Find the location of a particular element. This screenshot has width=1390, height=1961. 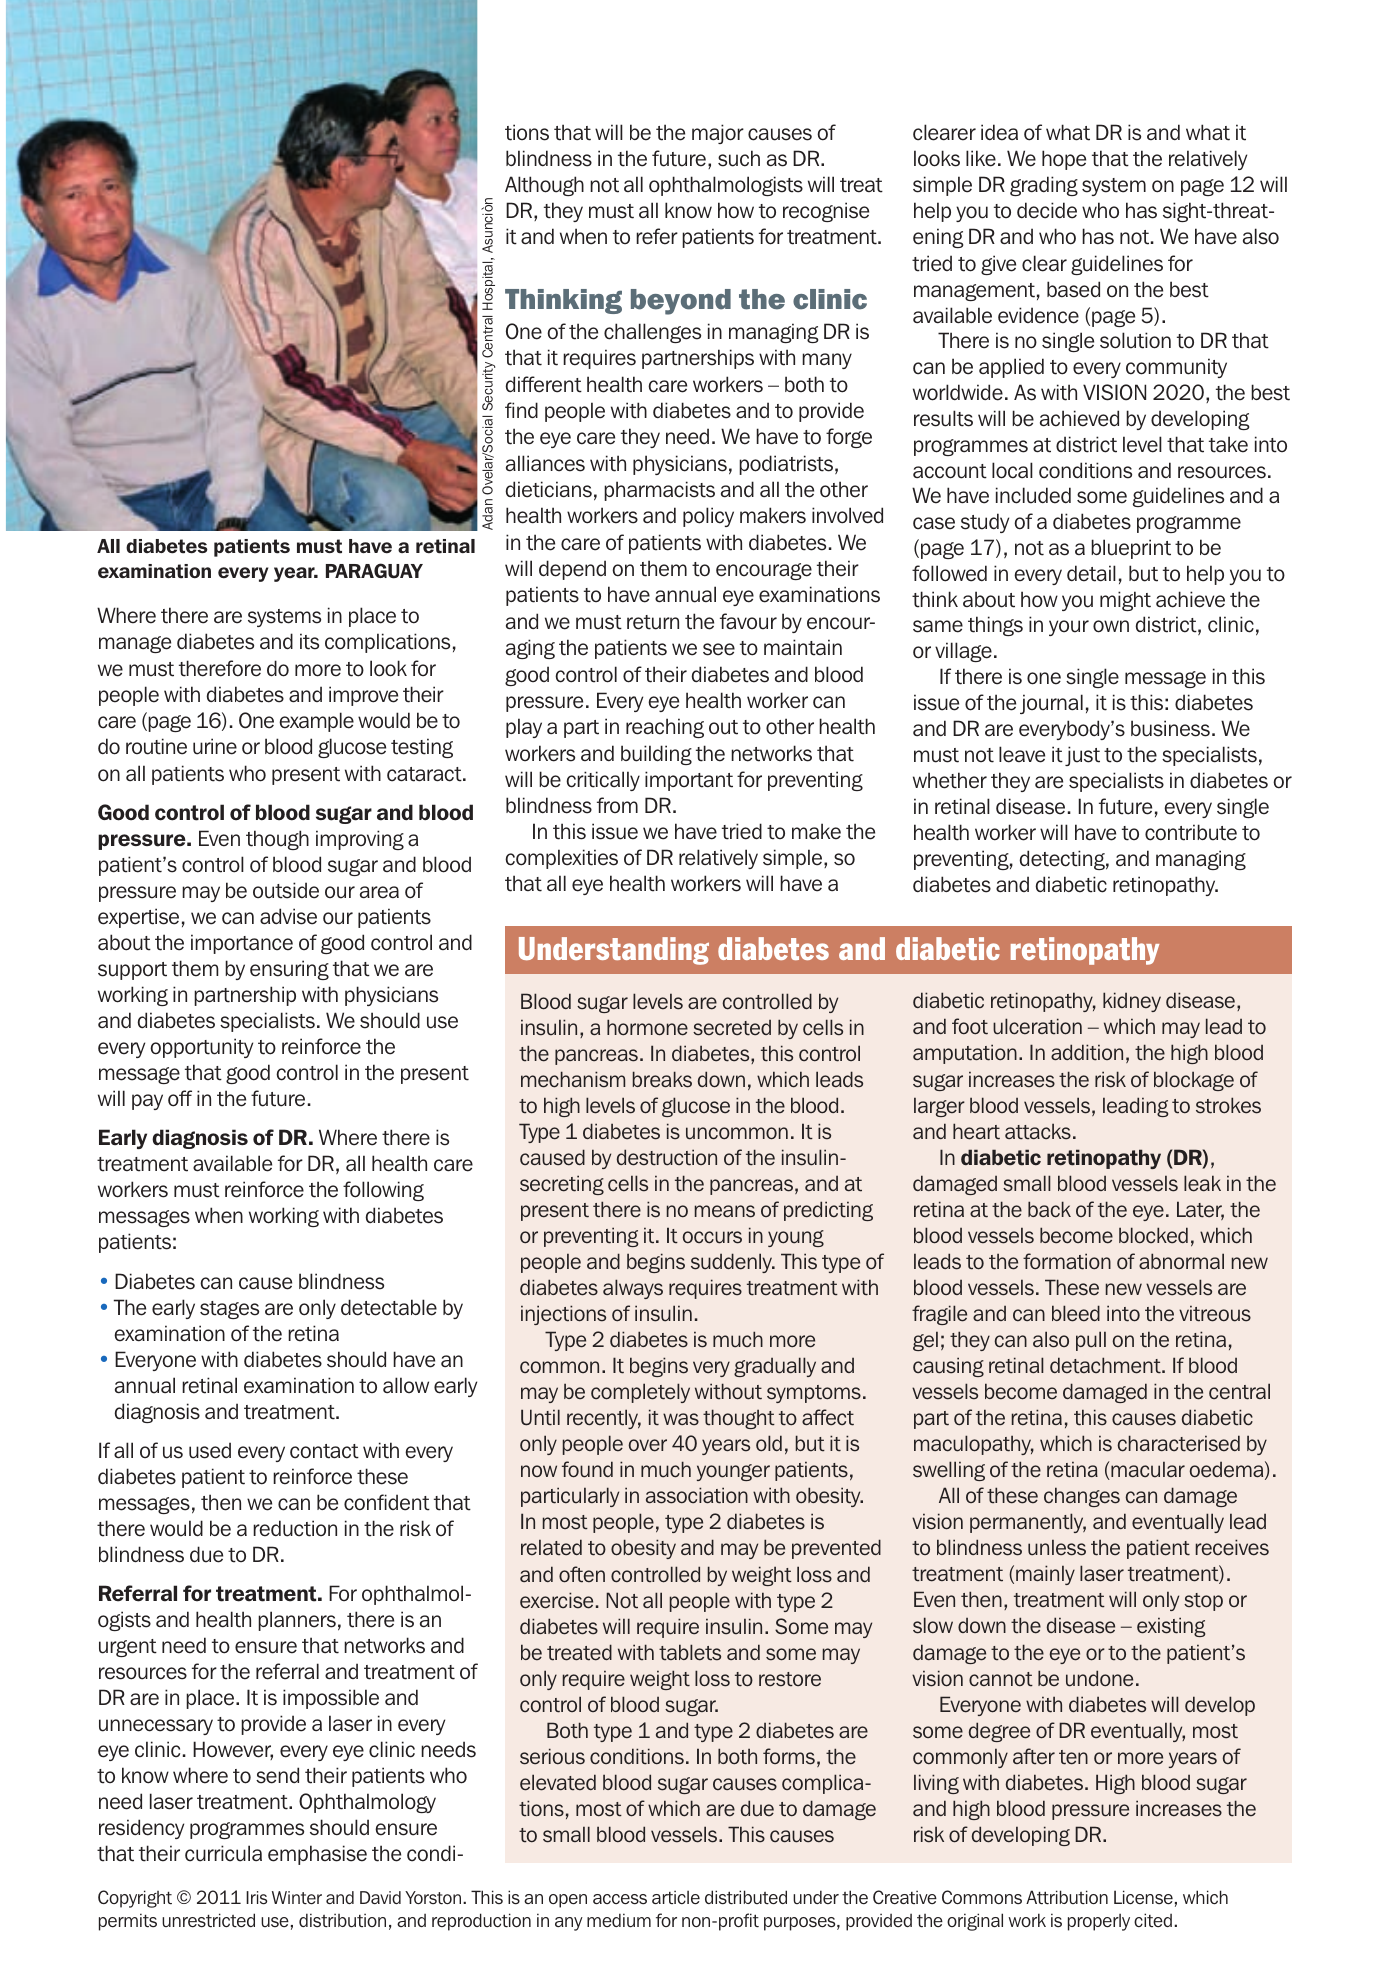

outside is located at coordinates (286, 890).
